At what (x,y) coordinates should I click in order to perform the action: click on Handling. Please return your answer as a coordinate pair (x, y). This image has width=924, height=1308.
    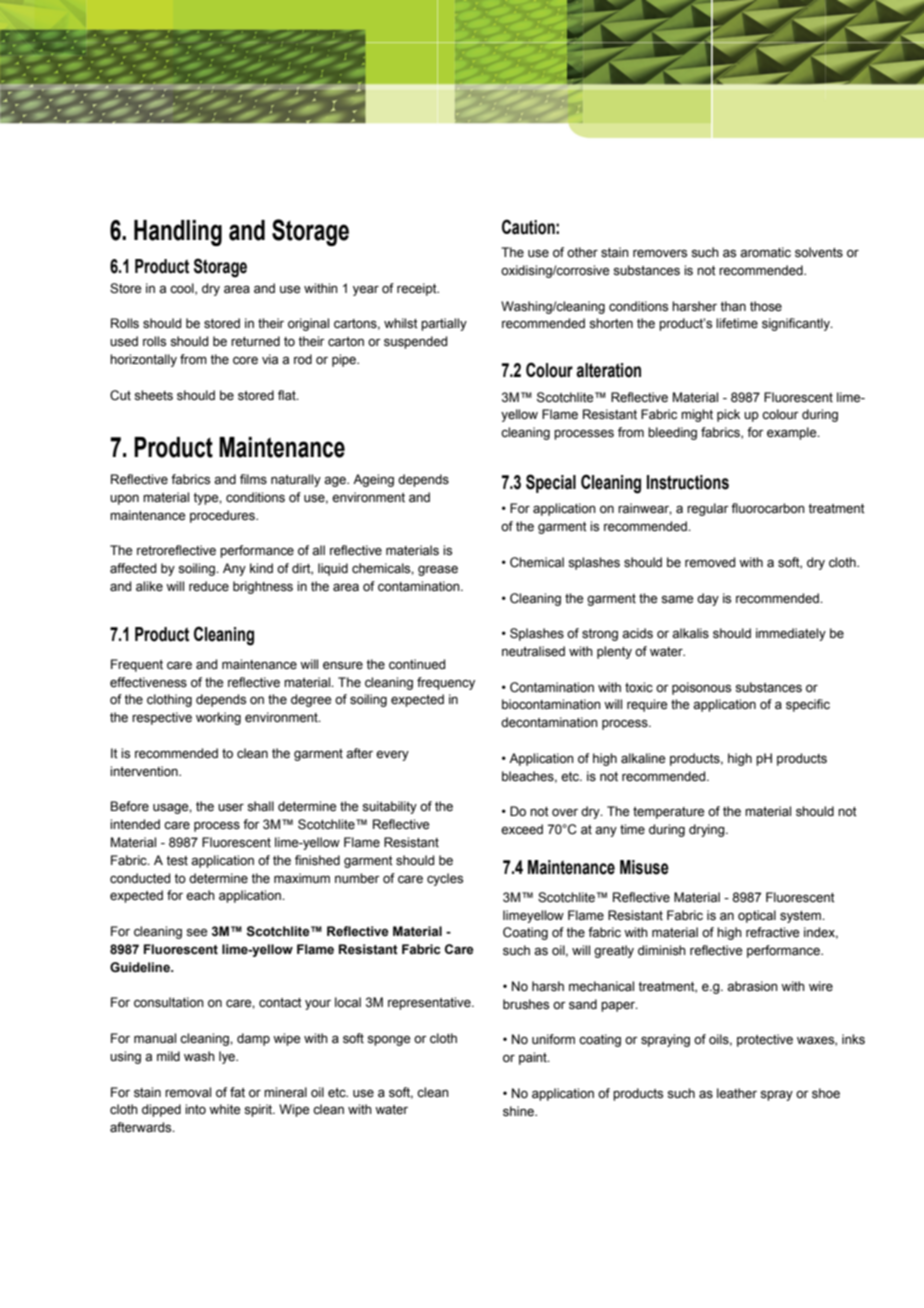
    Looking at the image, I should click on (178, 233).
